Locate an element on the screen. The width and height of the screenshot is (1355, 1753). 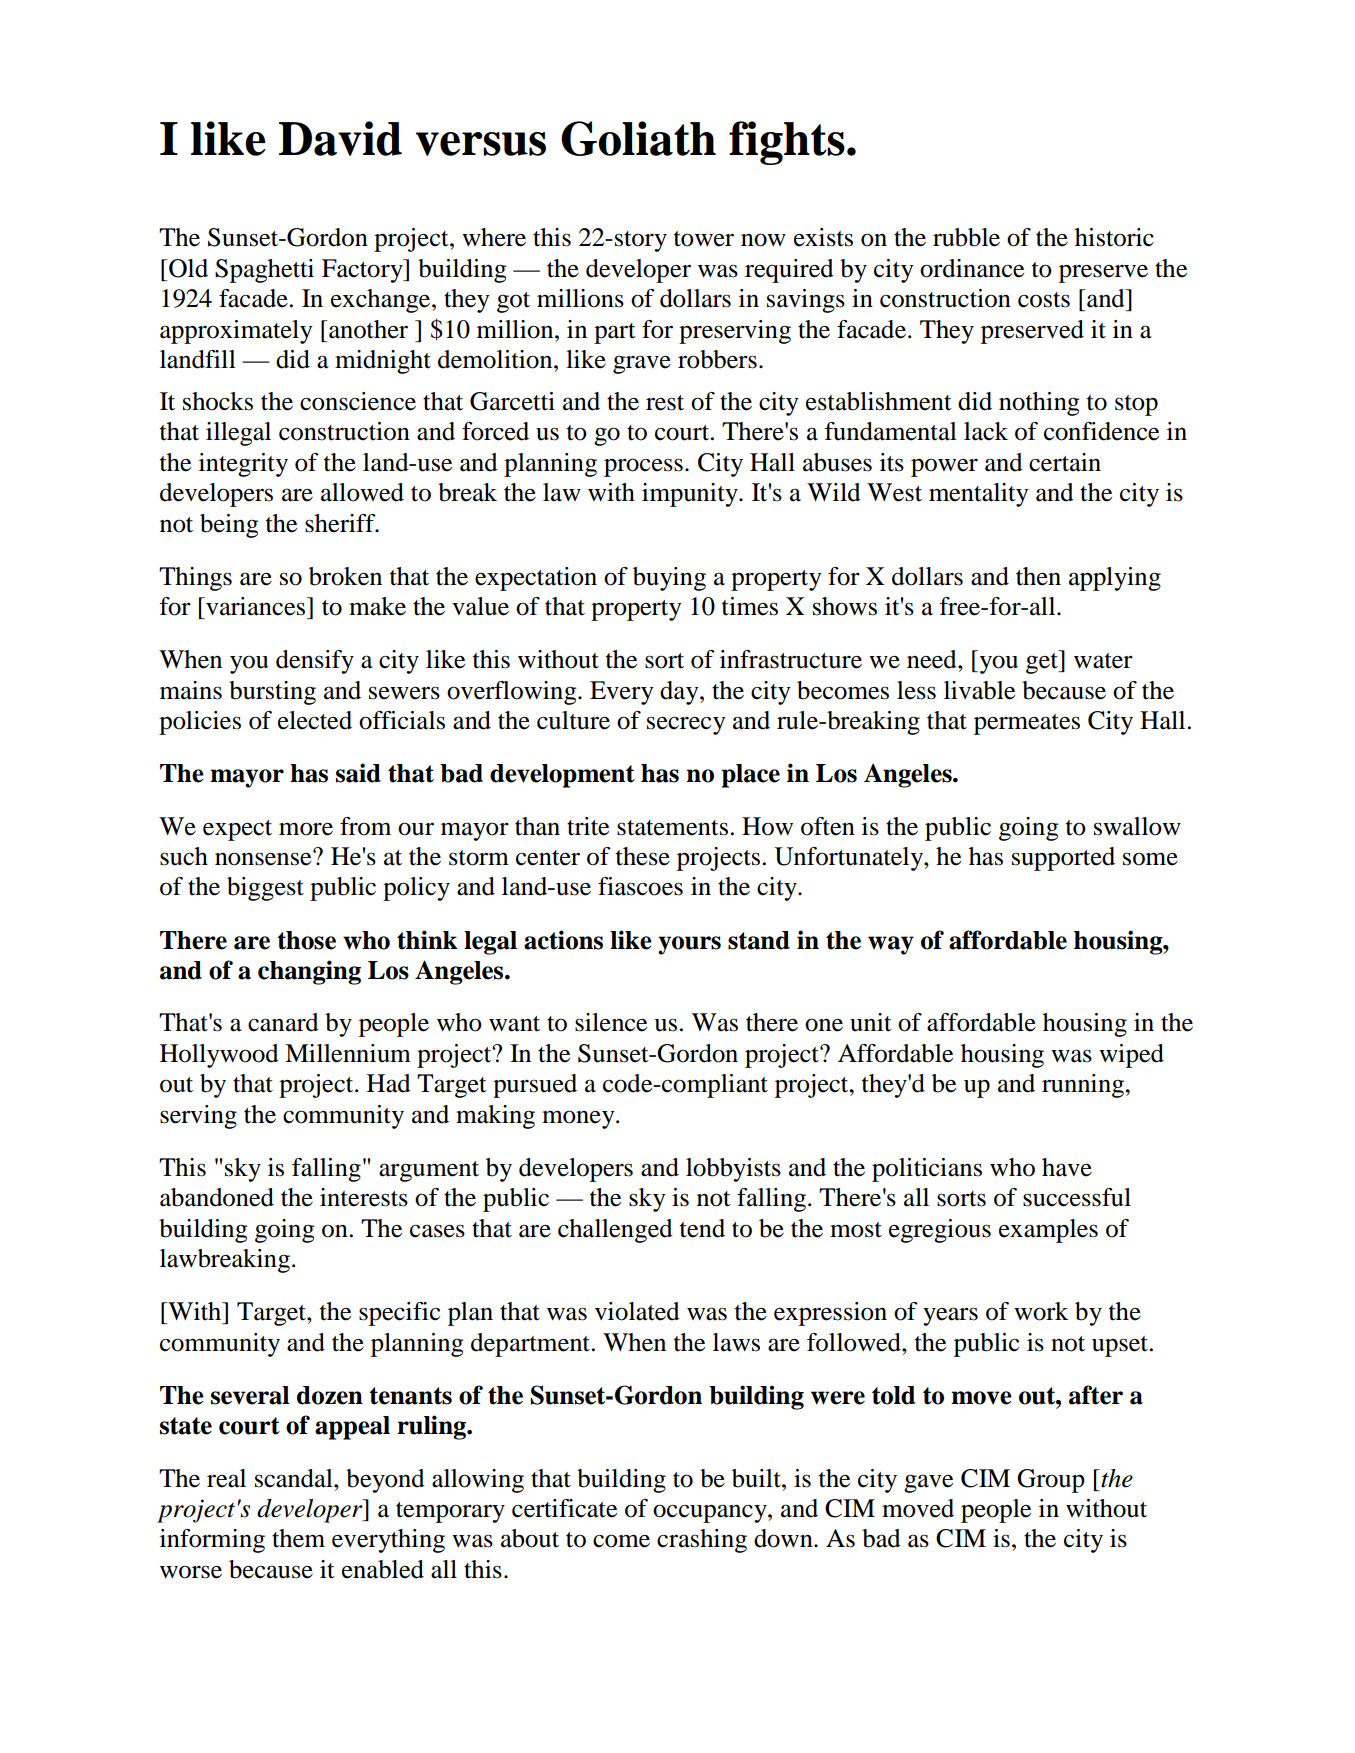
wiped is located at coordinates (1131, 1056).
